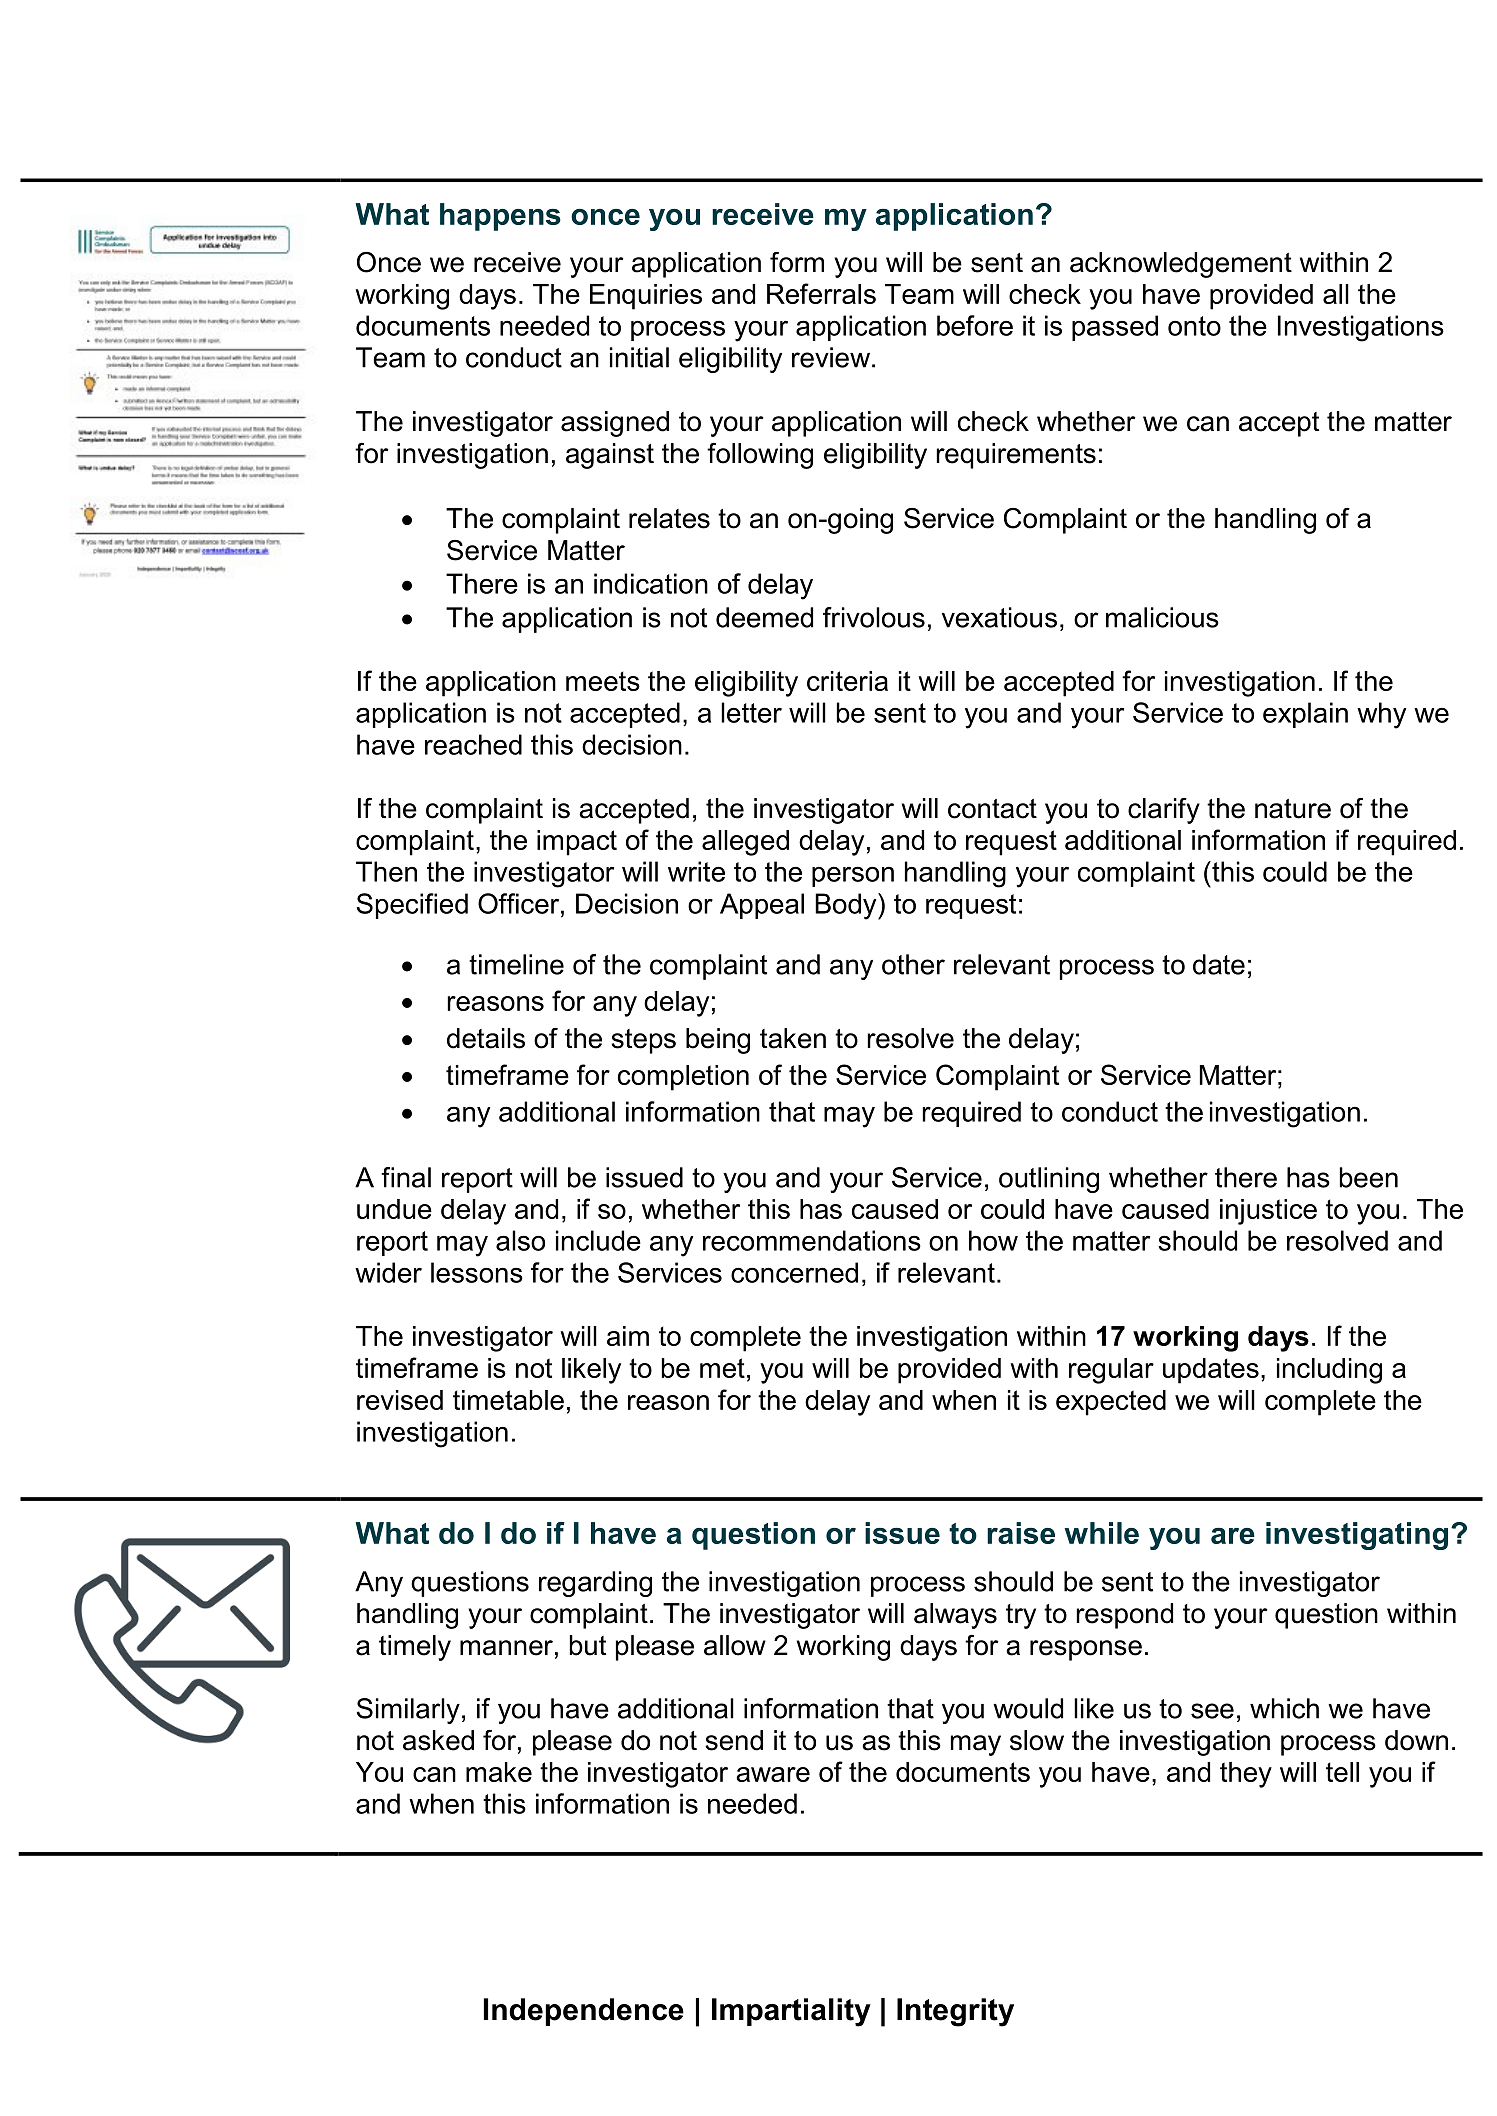 Image resolution: width=1497 pixels, height=2116 pixels. I want to click on acknowledgement, so click(1181, 265).
